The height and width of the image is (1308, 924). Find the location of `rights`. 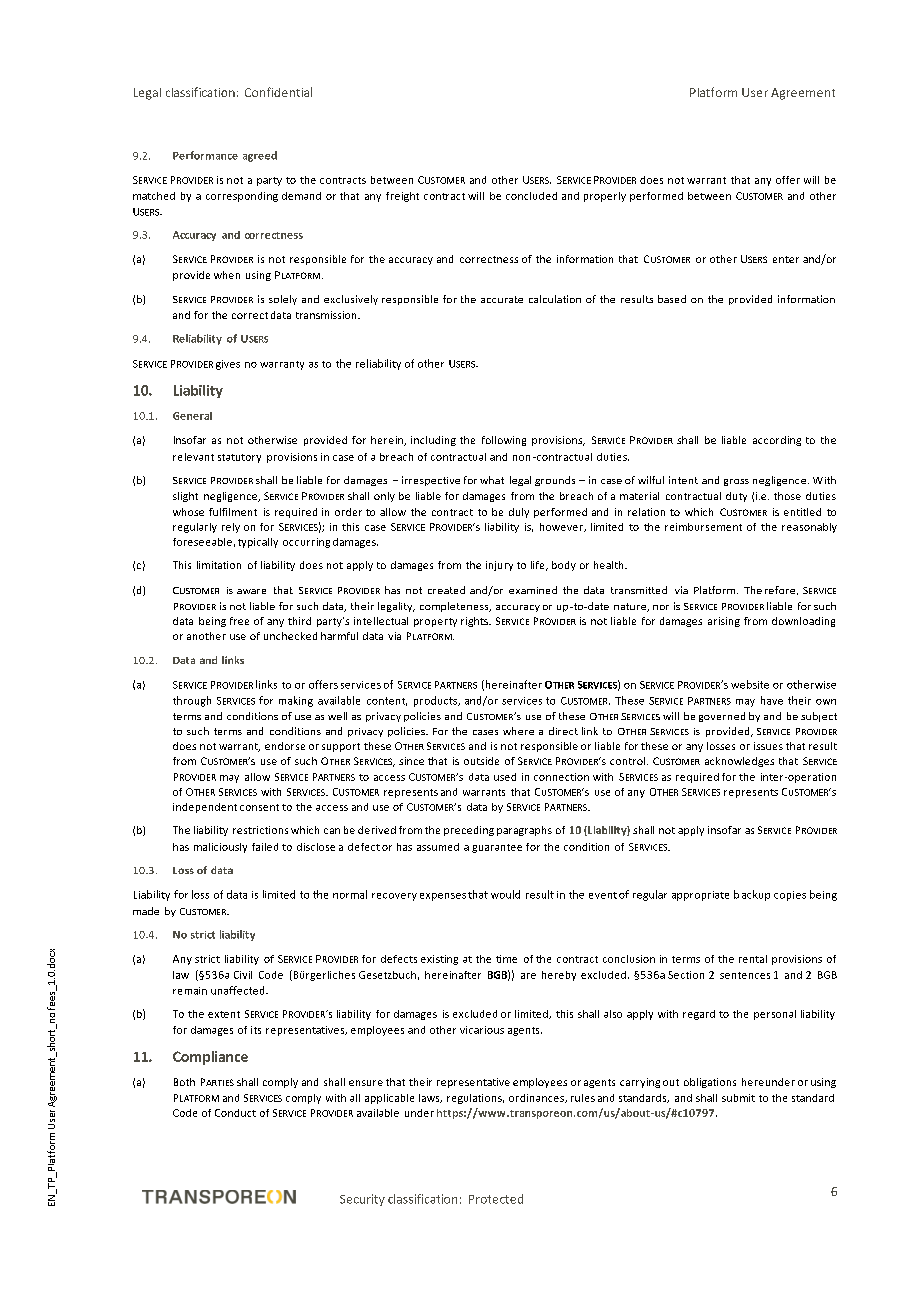

rights is located at coordinates (475, 622).
